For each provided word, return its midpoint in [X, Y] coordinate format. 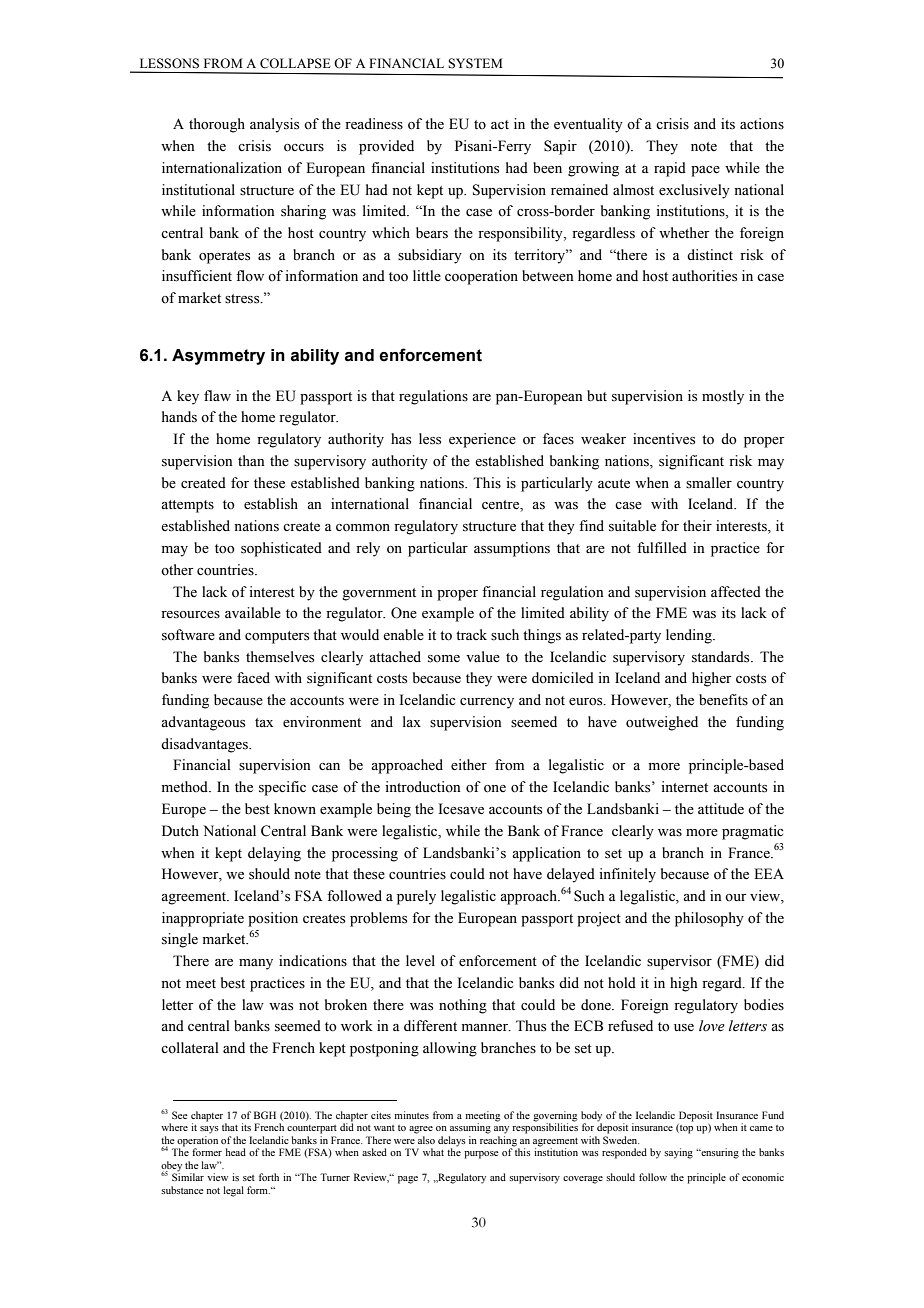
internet [684, 787]
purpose [481, 1155]
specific [282, 788]
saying [678, 1153]
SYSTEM [475, 63]
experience [482, 440]
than [251, 460]
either [469, 765]
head [236, 1152]
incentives [664, 439]
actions [762, 124]
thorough [217, 125]
